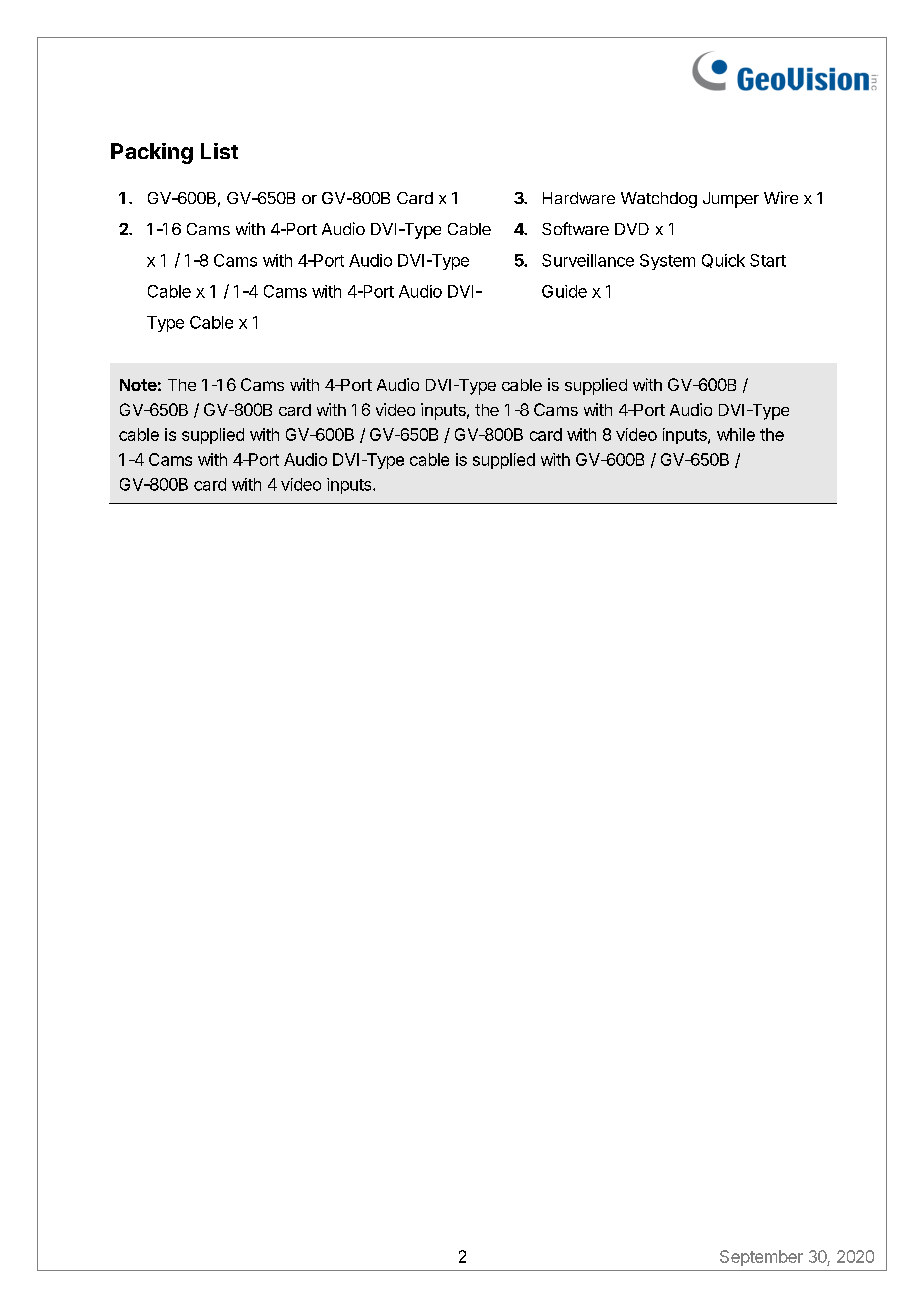 This screenshot has height=1308, width=924. I want to click on Hardware, so click(579, 198).
